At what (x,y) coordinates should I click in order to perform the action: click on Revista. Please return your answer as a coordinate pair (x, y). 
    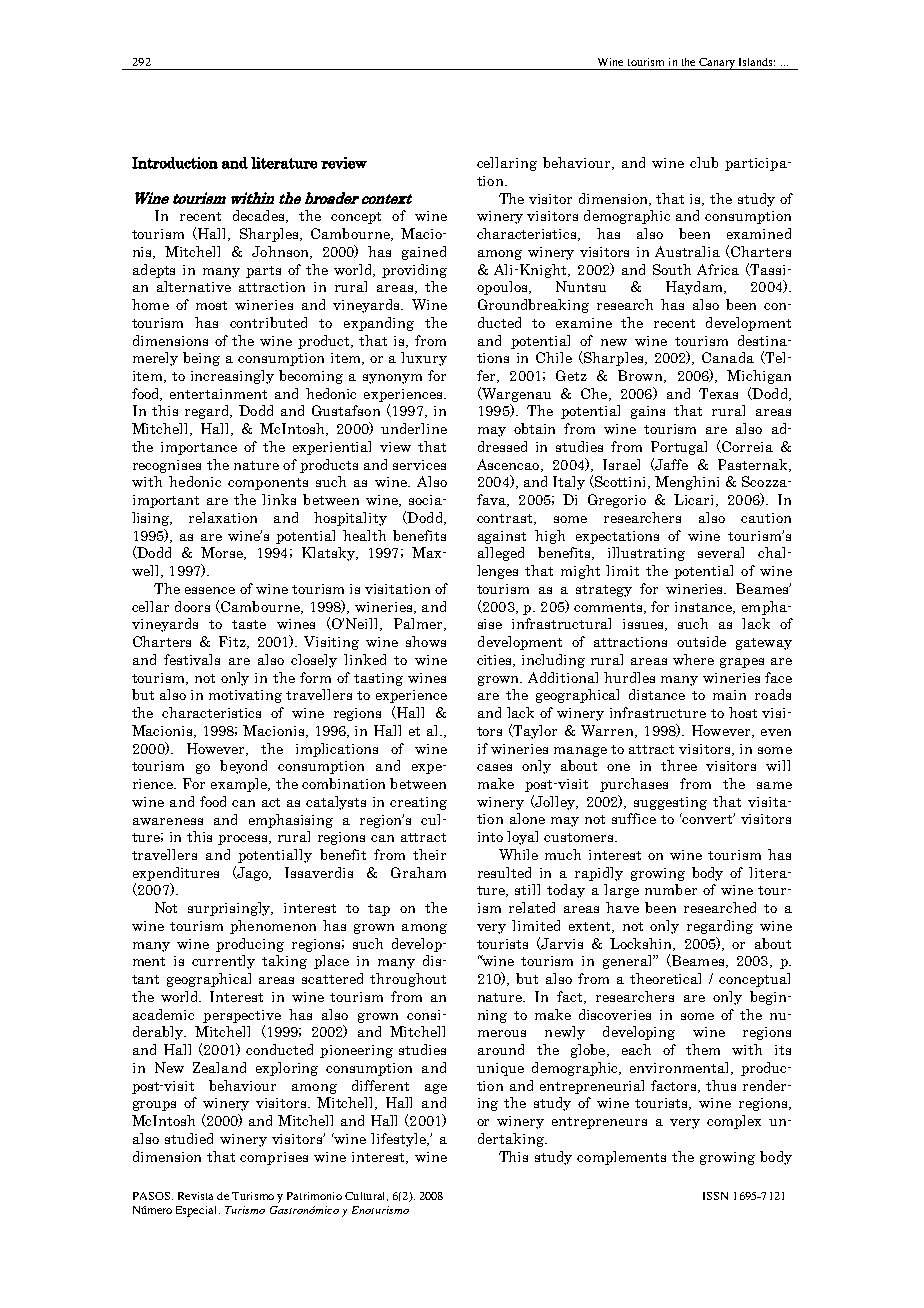
    Looking at the image, I should click on (195, 1196).
